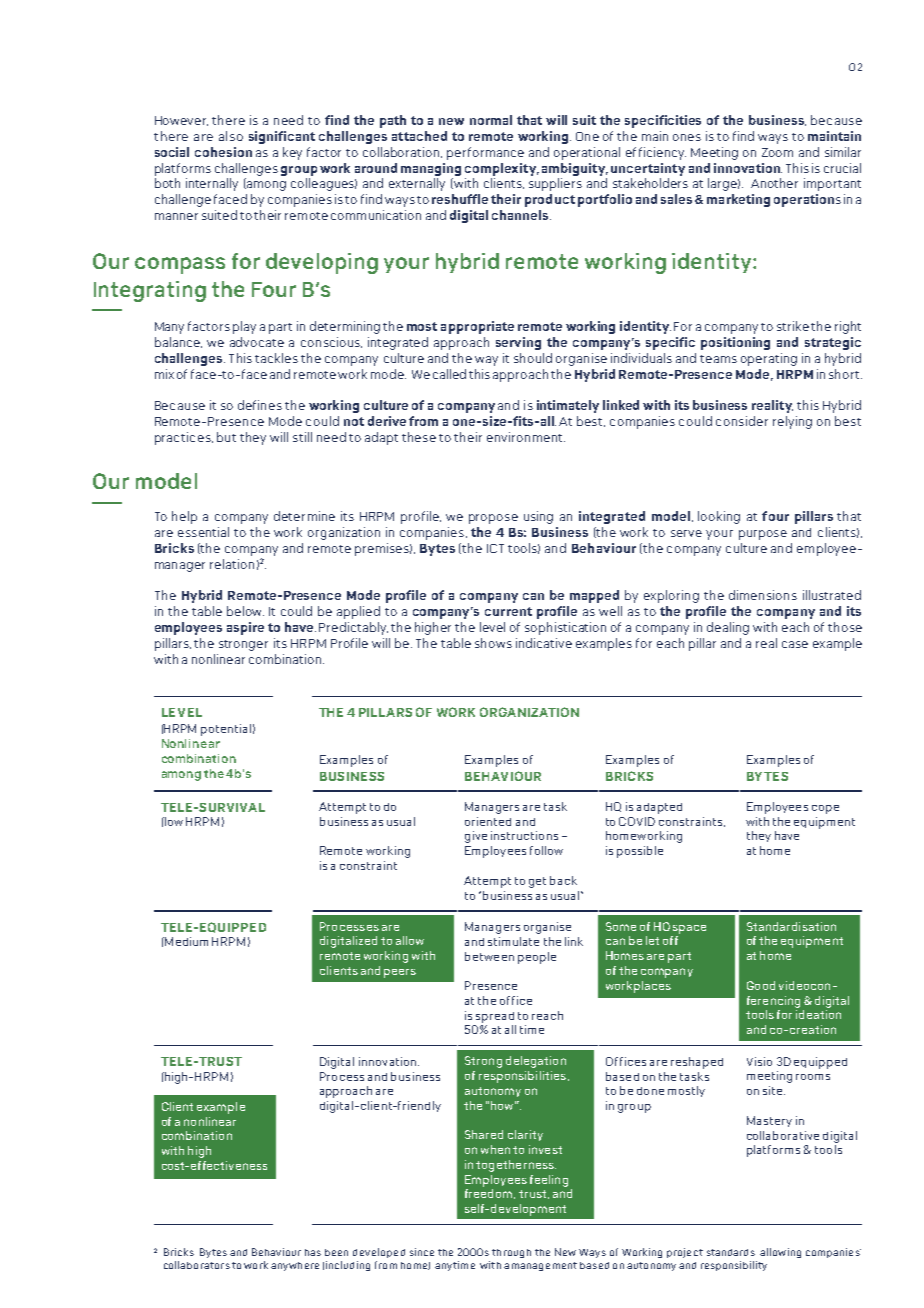 The image size is (924, 1308). What do you see at coordinates (485, 153) in the screenshot?
I see `performance` at bounding box center [485, 153].
